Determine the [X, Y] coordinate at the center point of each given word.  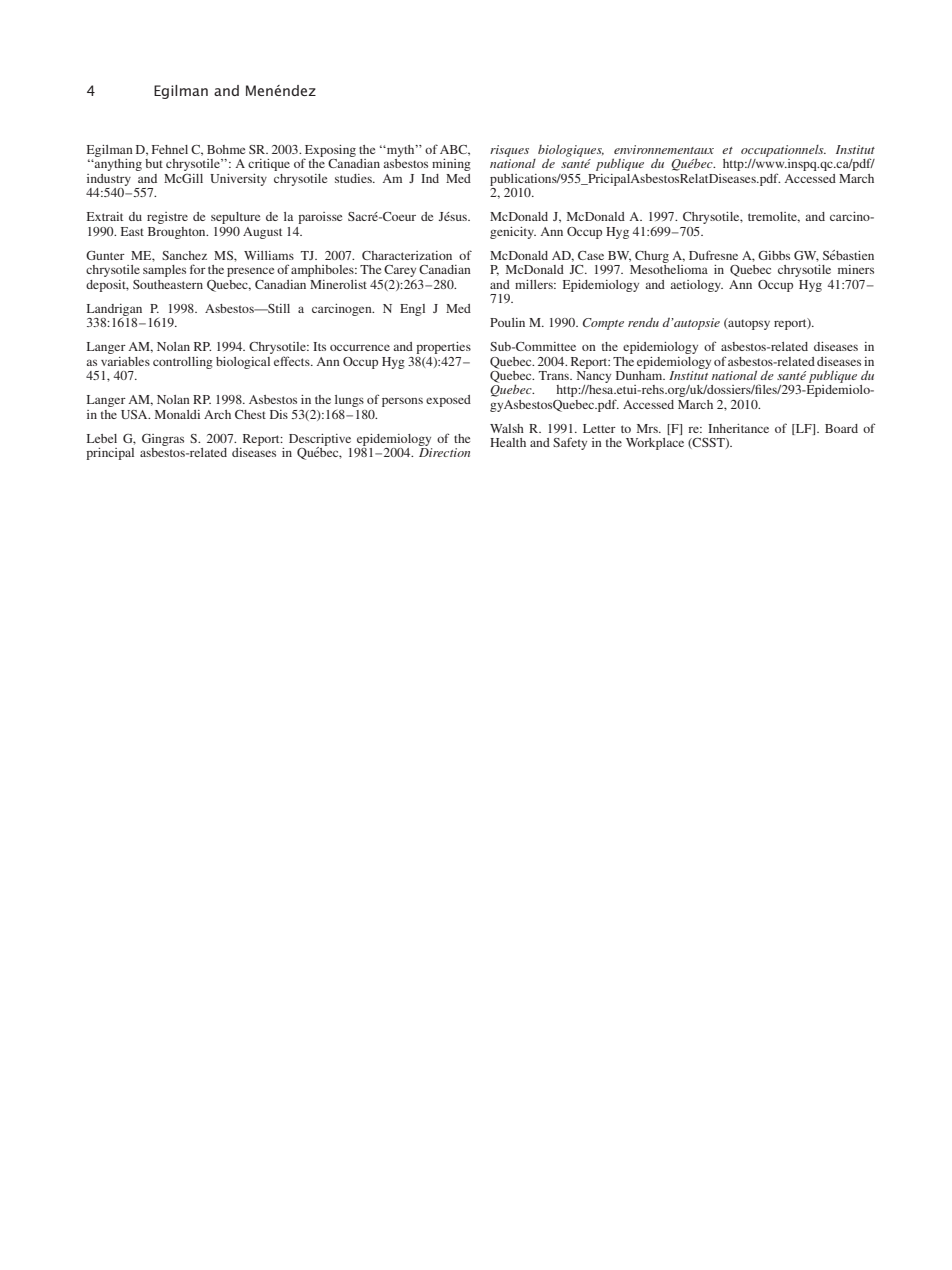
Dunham [640, 374]
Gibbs [774, 255]
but [154, 163]
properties [443, 348]
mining [451, 165]
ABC [455, 150]
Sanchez [184, 255]
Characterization [407, 255]
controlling [183, 363]
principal [110, 454]
